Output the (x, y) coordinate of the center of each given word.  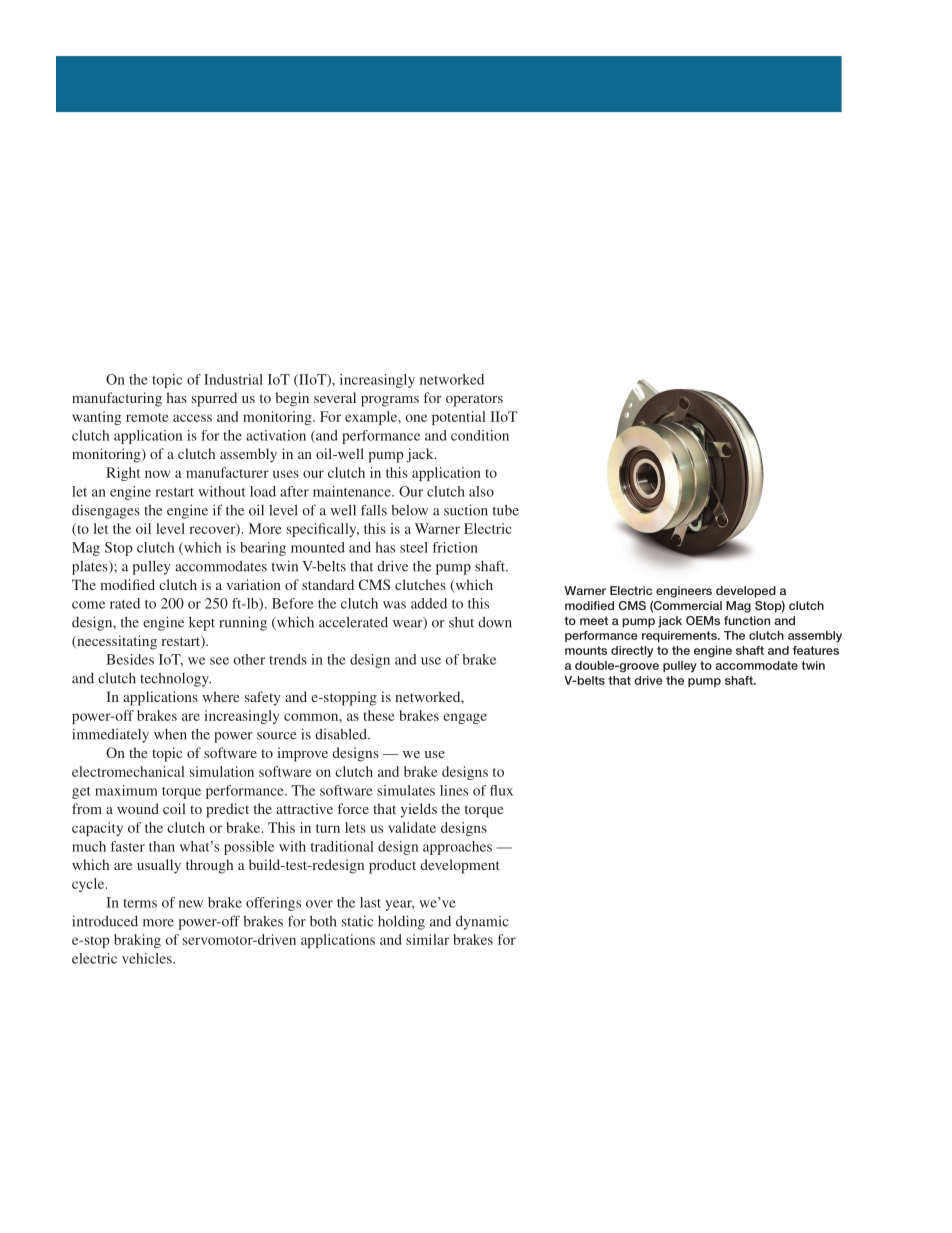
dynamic (482, 923)
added (429, 603)
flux (501, 790)
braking (137, 941)
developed (746, 592)
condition (480, 435)
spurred (214, 399)
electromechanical (128, 771)
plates (91, 568)
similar (427, 939)
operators (474, 400)
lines (454, 790)
